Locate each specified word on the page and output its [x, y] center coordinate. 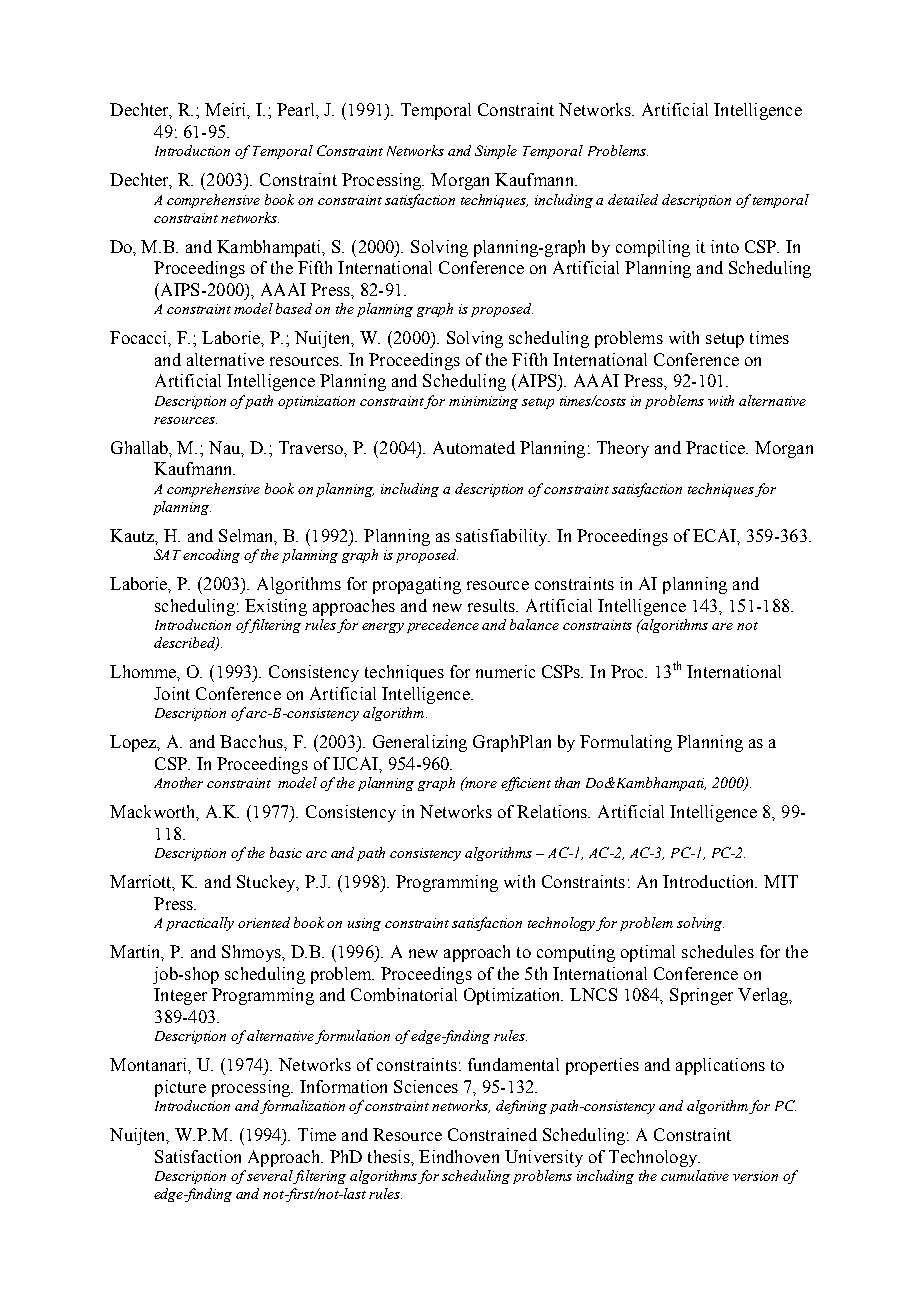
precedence [443, 626]
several [270, 1177]
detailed [633, 199]
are [722, 626]
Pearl [297, 109]
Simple [496, 152]
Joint [172, 693]
